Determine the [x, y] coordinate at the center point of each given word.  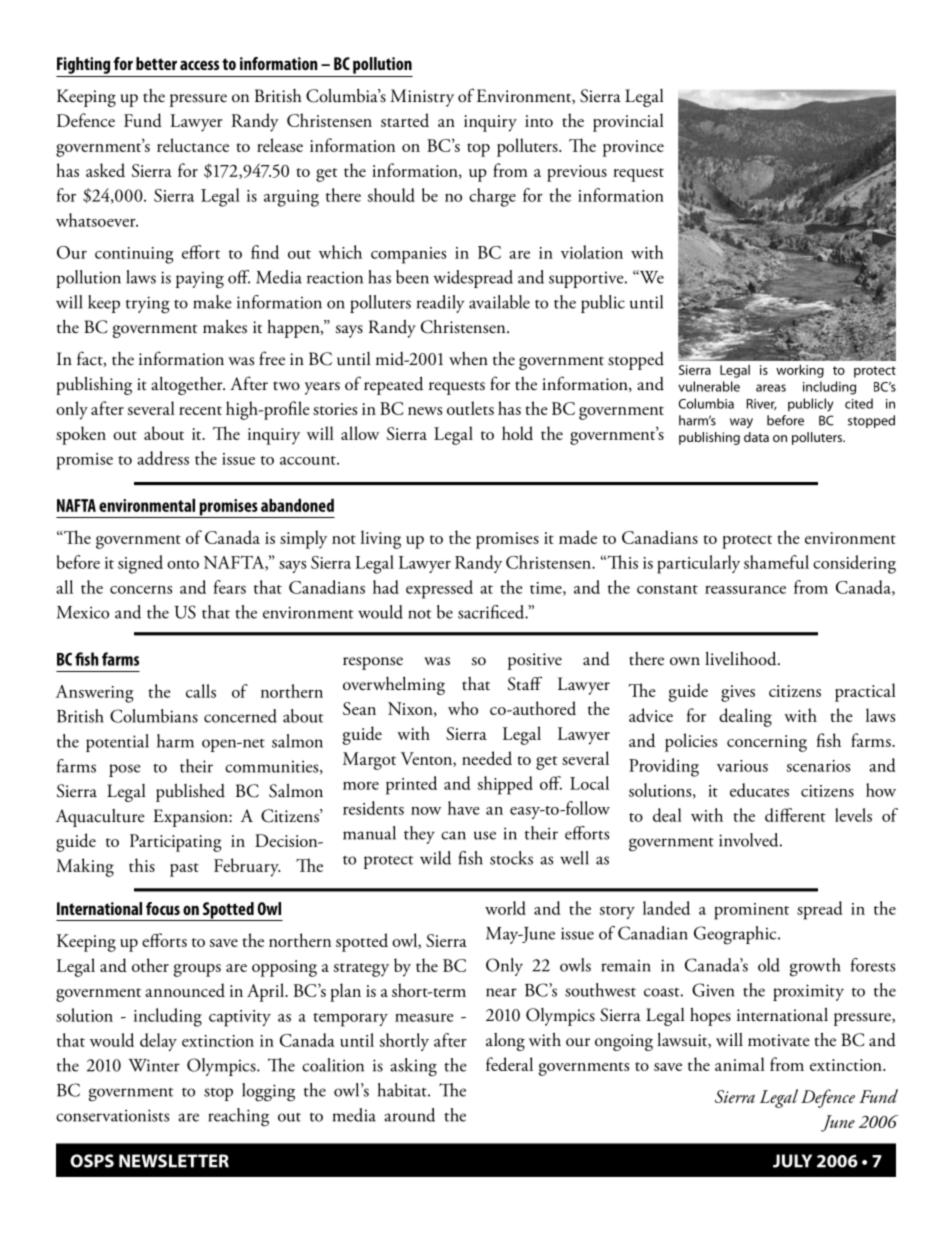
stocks [511, 858]
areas [771, 388]
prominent [751, 911]
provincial [628, 122]
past [184, 870]
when [468, 358]
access [199, 65]
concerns [141, 589]
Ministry [422, 98]
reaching [238, 1117]
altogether [188, 386]
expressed [439, 589]
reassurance [745, 589]
